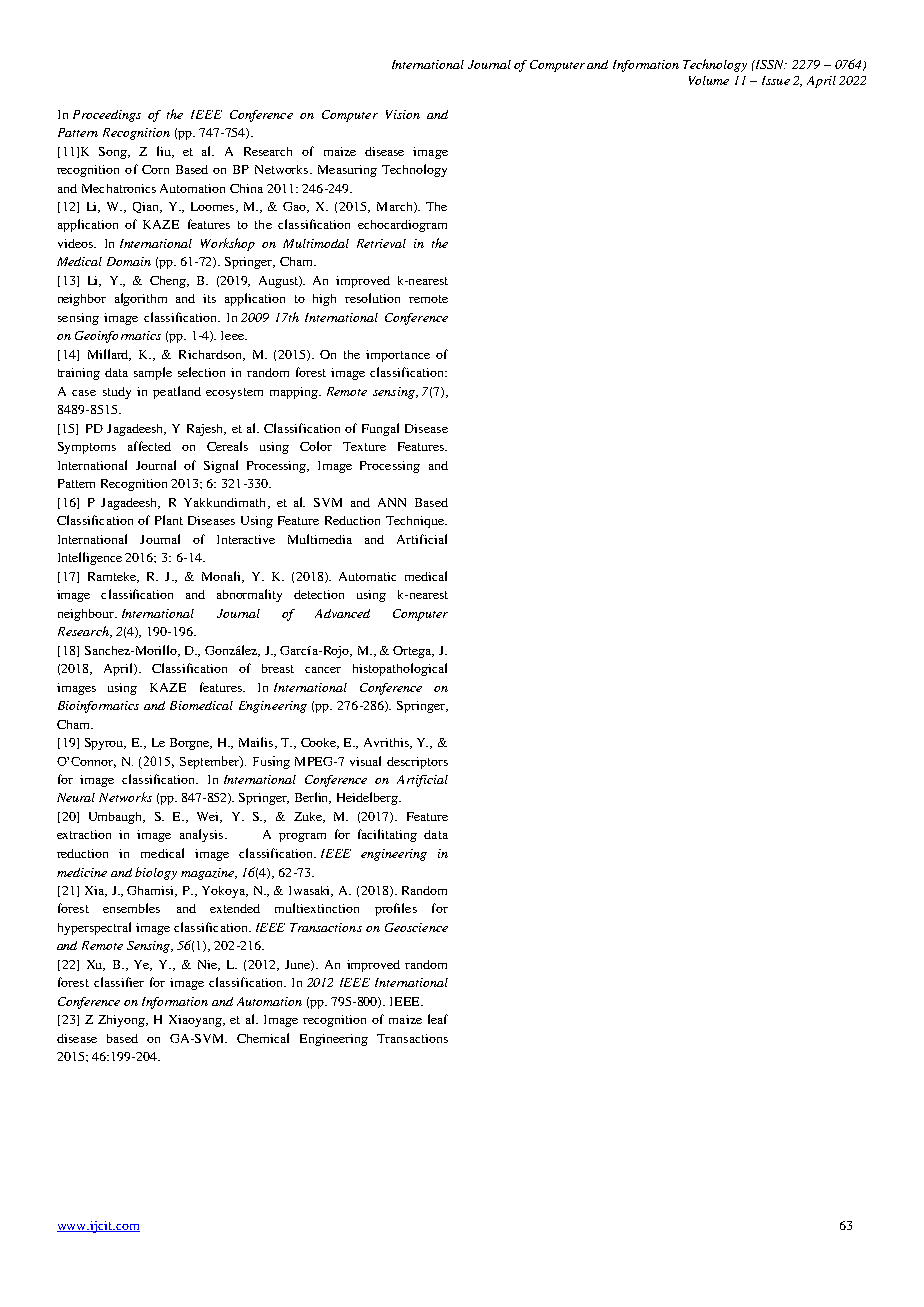  Describe the element at coordinates (709, 80) in the screenshot. I see `Volume` at that location.
